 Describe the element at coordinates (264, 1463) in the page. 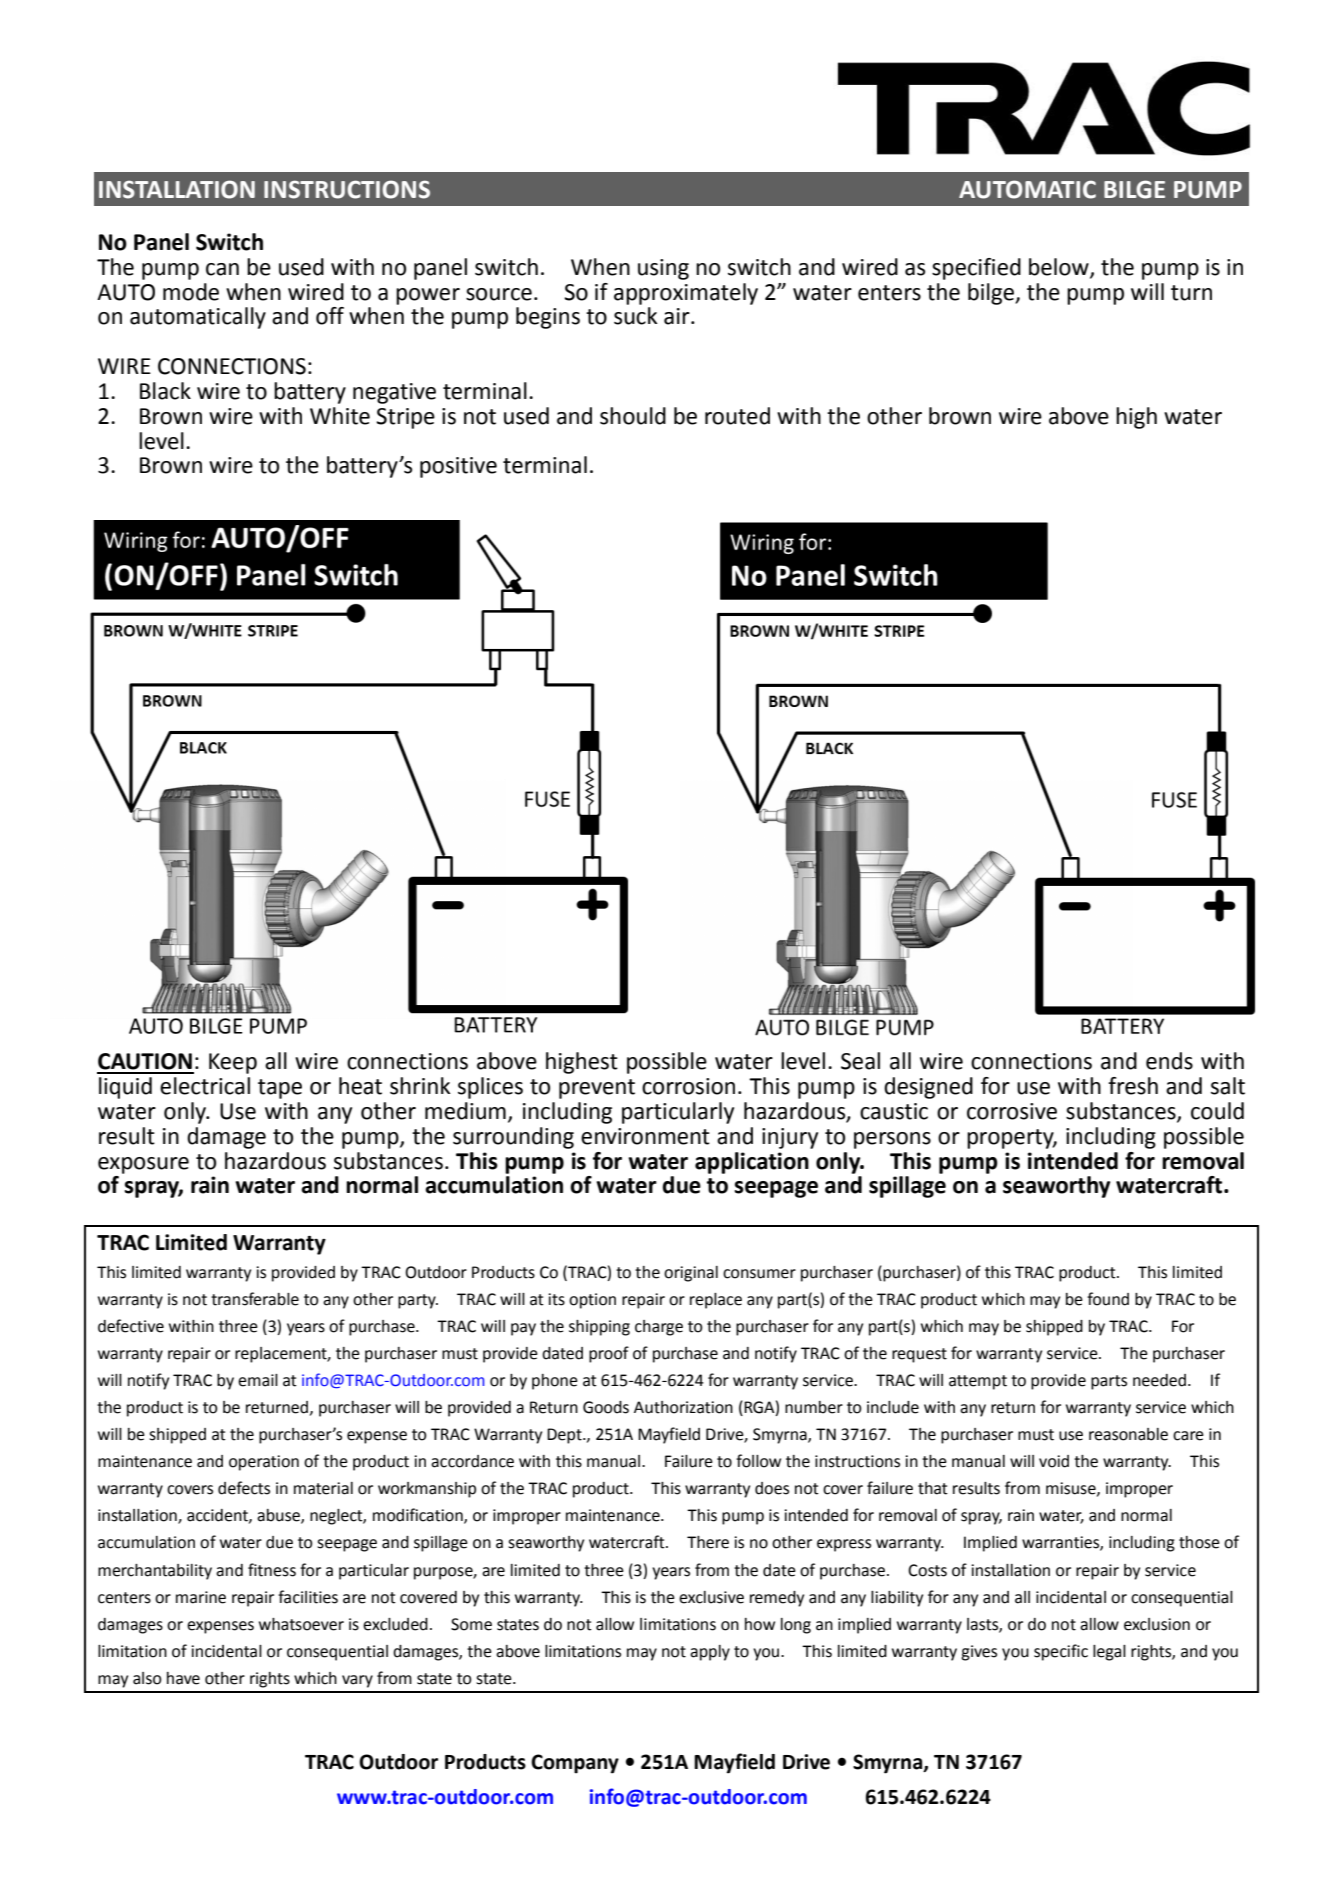

I see `operation` at that location.
